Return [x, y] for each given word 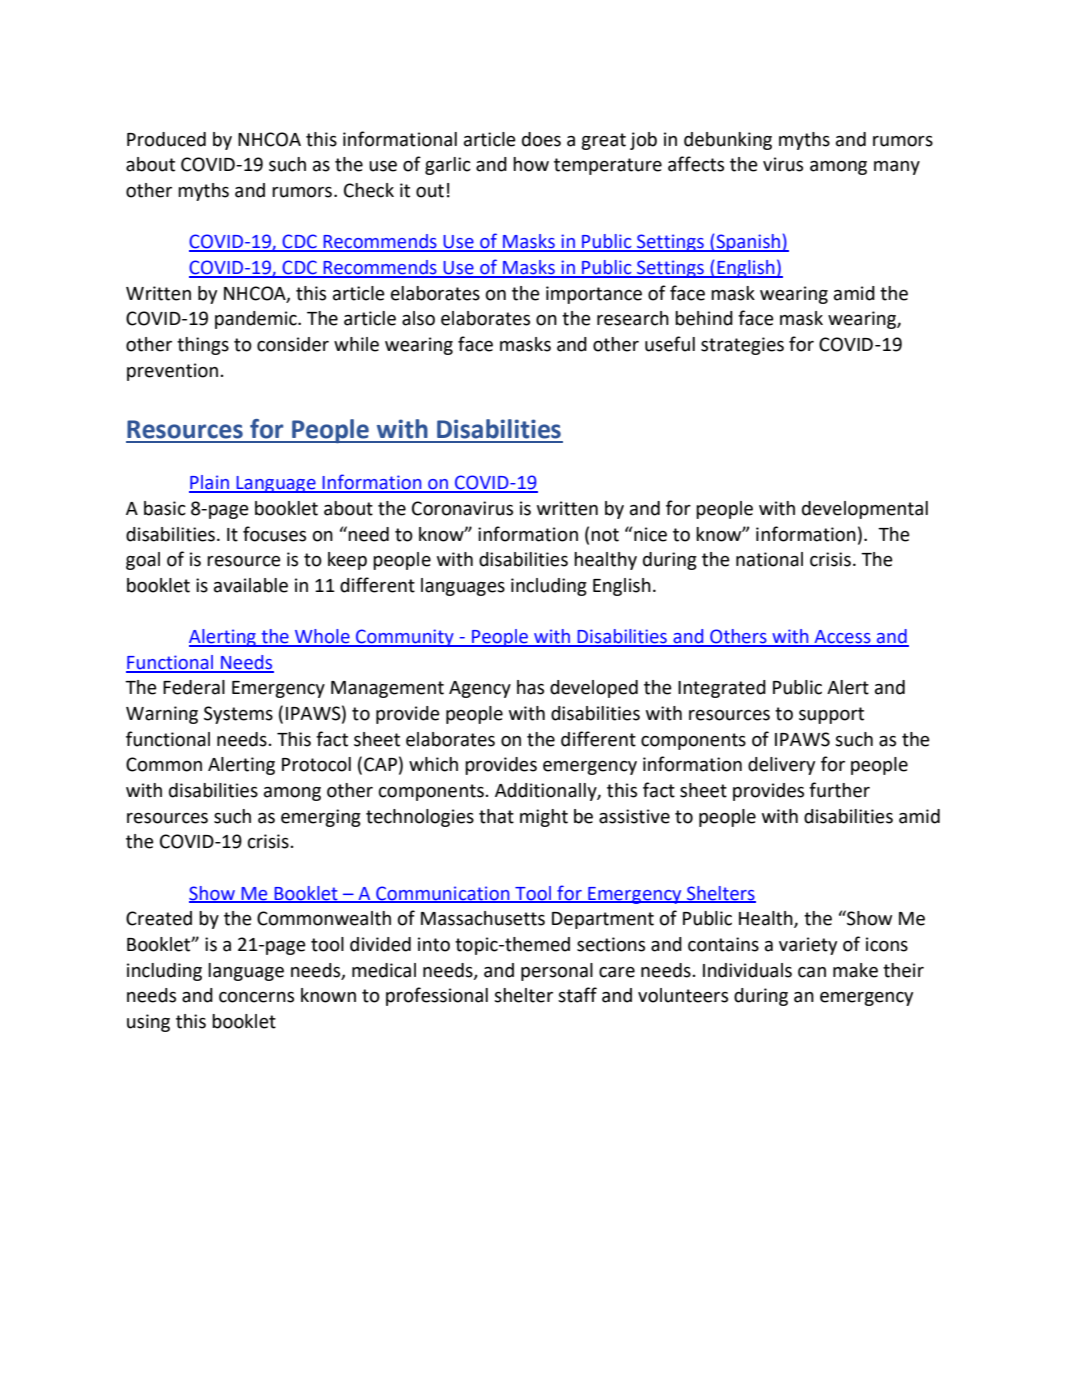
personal [557, 972]
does [541, 139]
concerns [256, 997]
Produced [166, 139]
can [812, 972]
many [897, 168]
